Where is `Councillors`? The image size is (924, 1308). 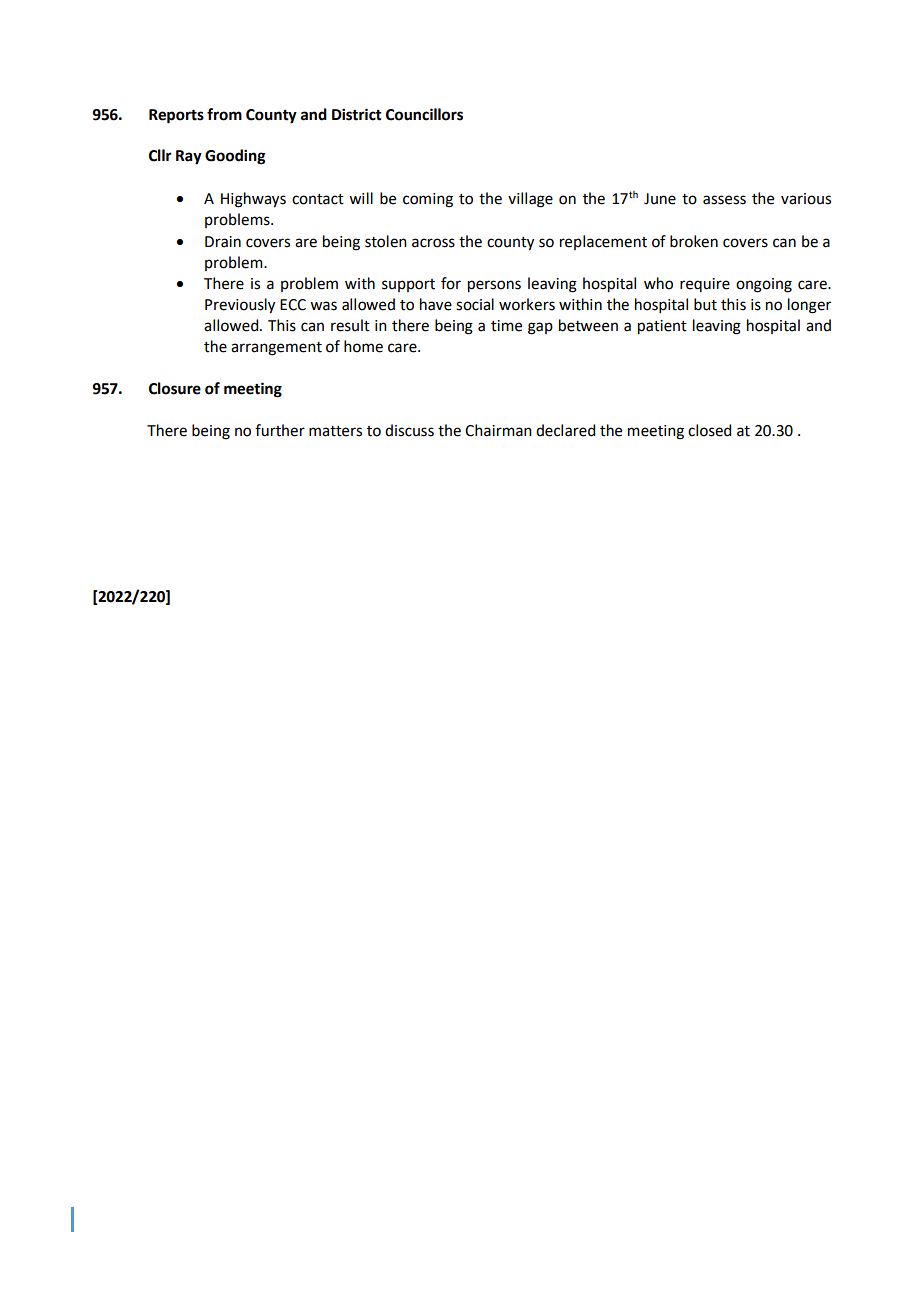 Councillors is located at coordinates (424, 114).
